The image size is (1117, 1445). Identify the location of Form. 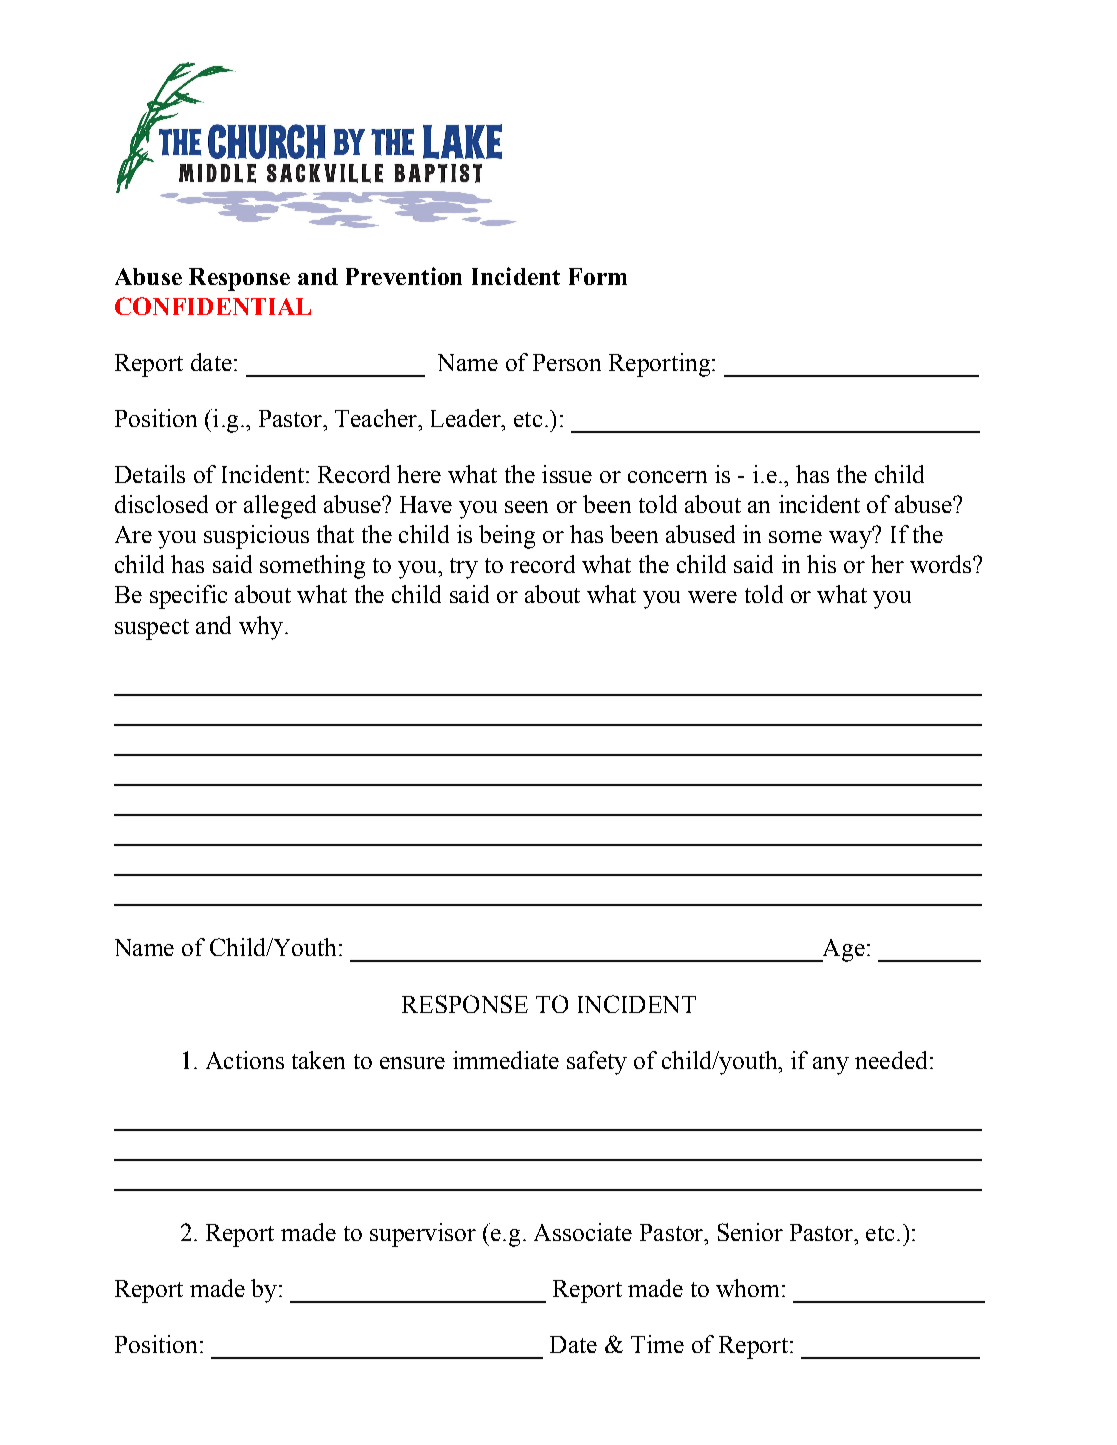
(598, 276).
